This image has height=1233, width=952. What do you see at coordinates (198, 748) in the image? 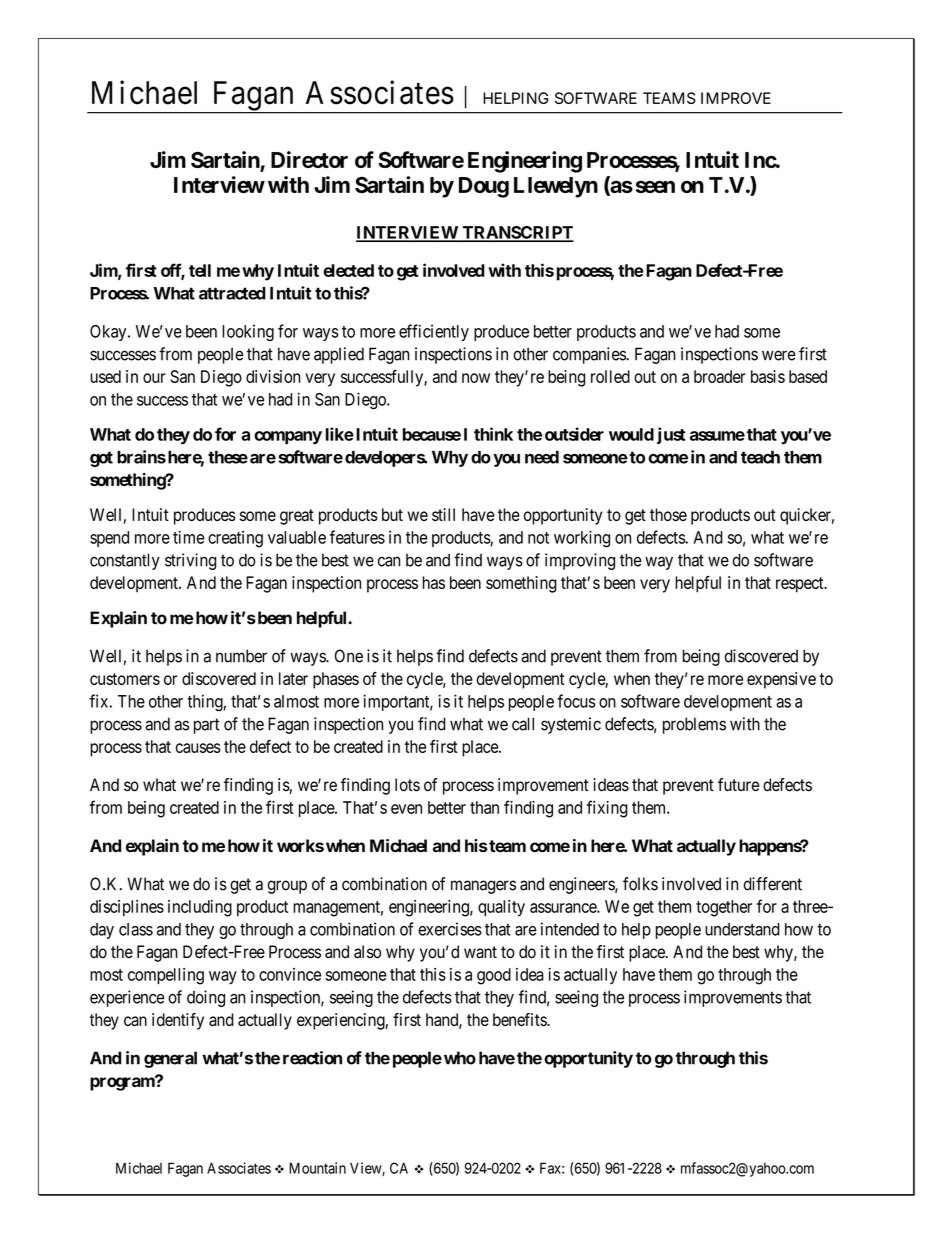
I see `causes` at bounding box center [198, 748].
